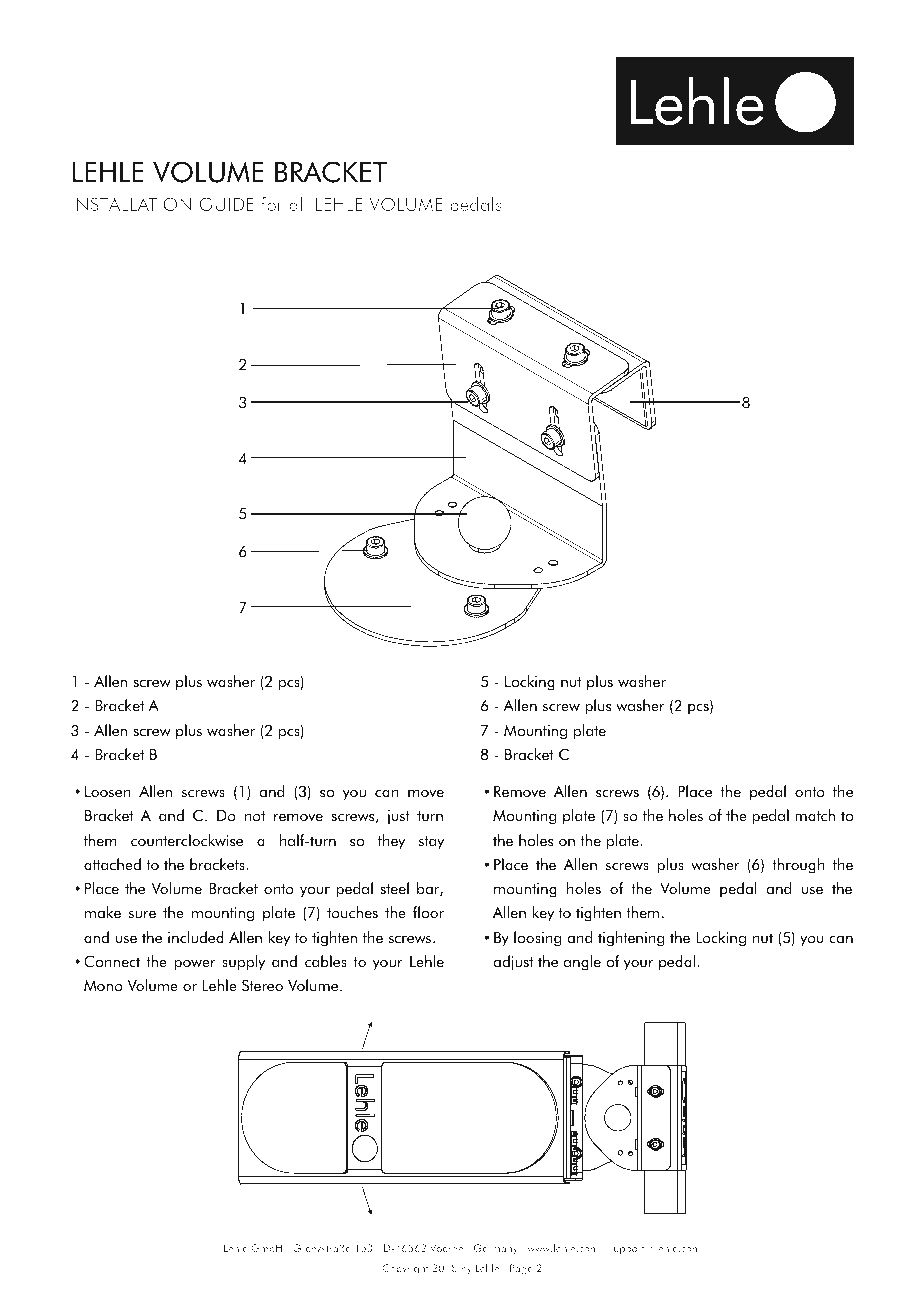 This screenshot has height=1308, width=924. What do you see at coordinates (521, 1269) in the screenshot?
I see `Page` at bounding box center [521, 1269].
